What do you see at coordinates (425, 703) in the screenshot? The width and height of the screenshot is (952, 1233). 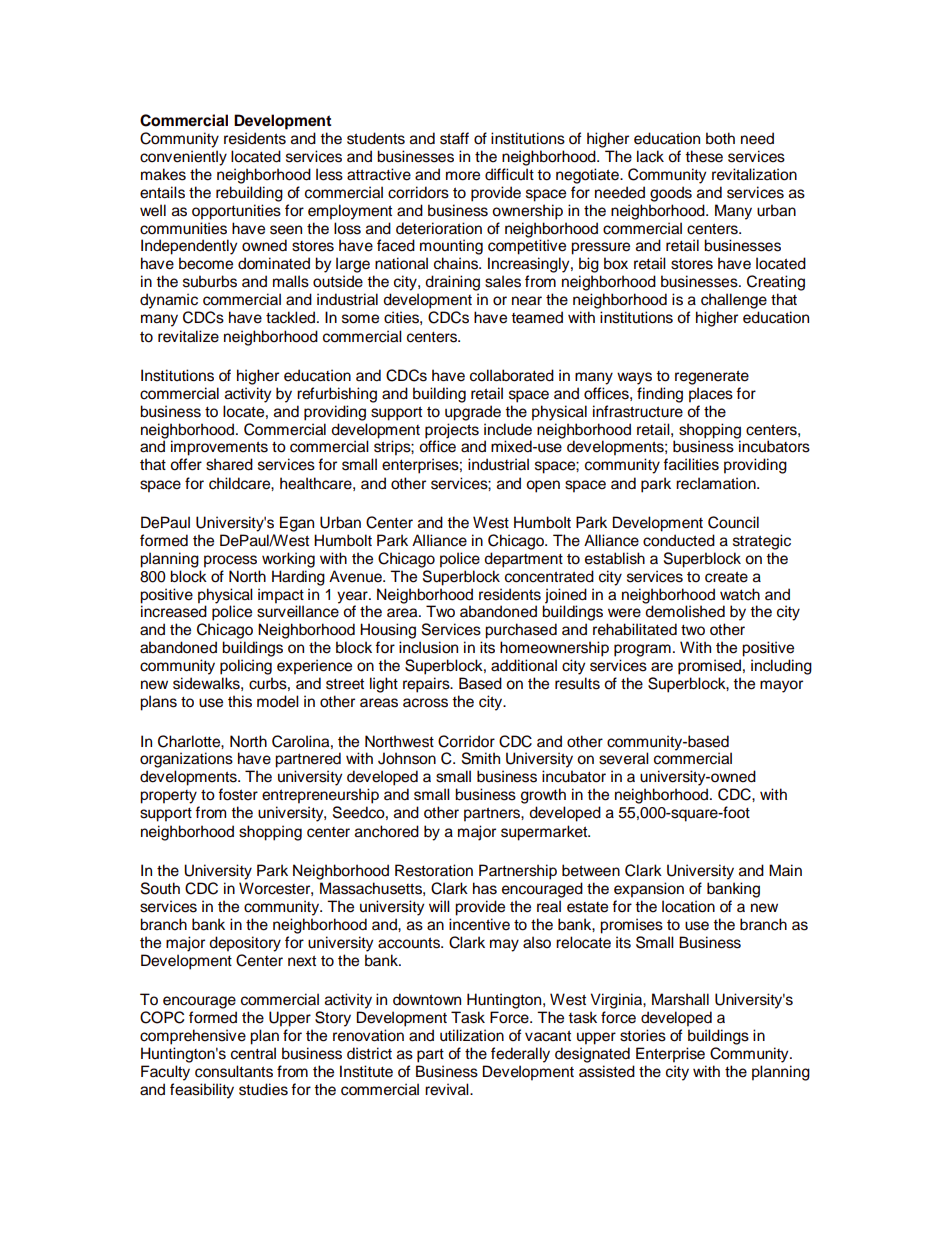 I see `across` at bounding box center [425, 703].
